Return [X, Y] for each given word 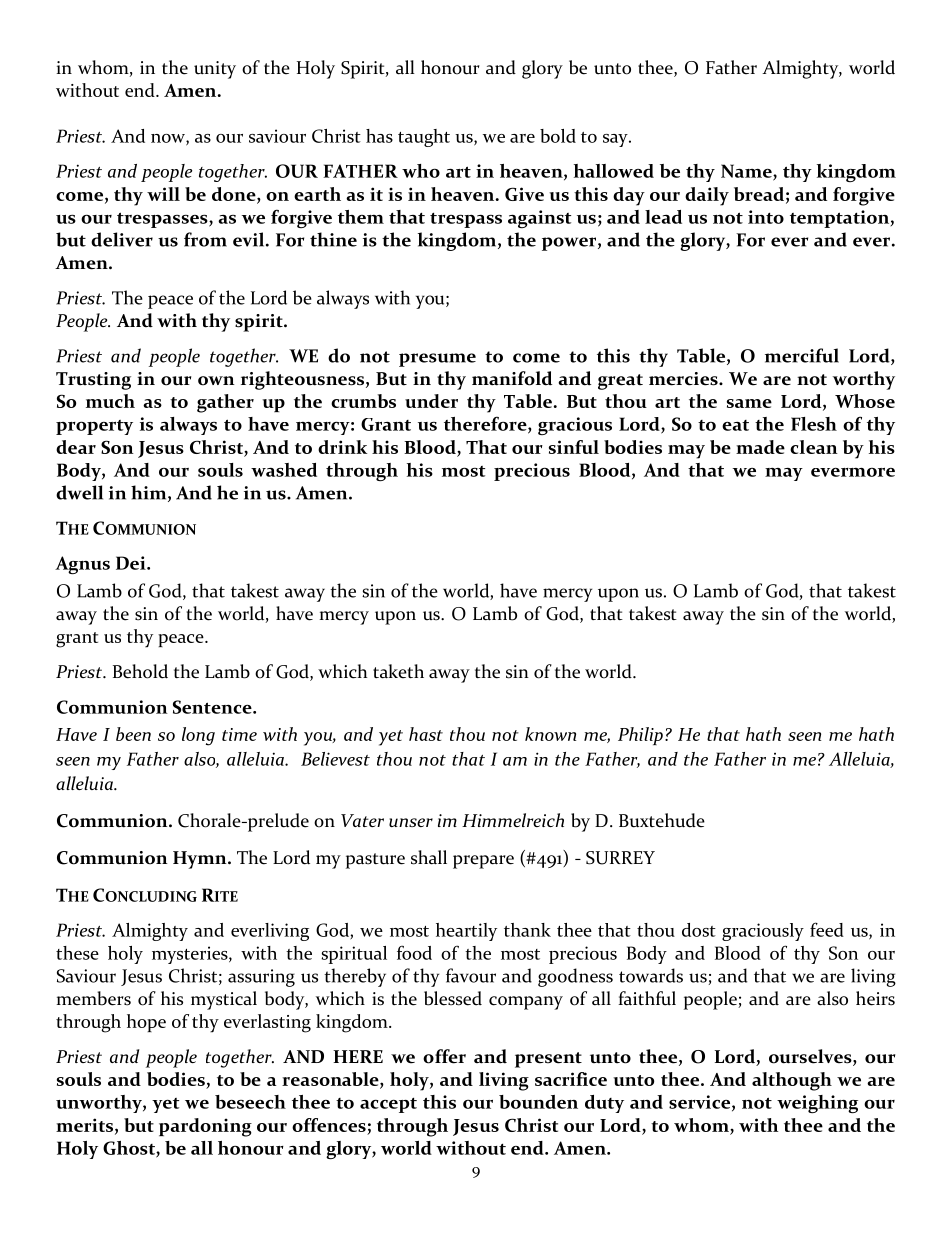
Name [747, 172]
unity [215, 70]
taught [424, 138]
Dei [132, 563]
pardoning [205, 1127]
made [760, 447]
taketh [398, 671]
